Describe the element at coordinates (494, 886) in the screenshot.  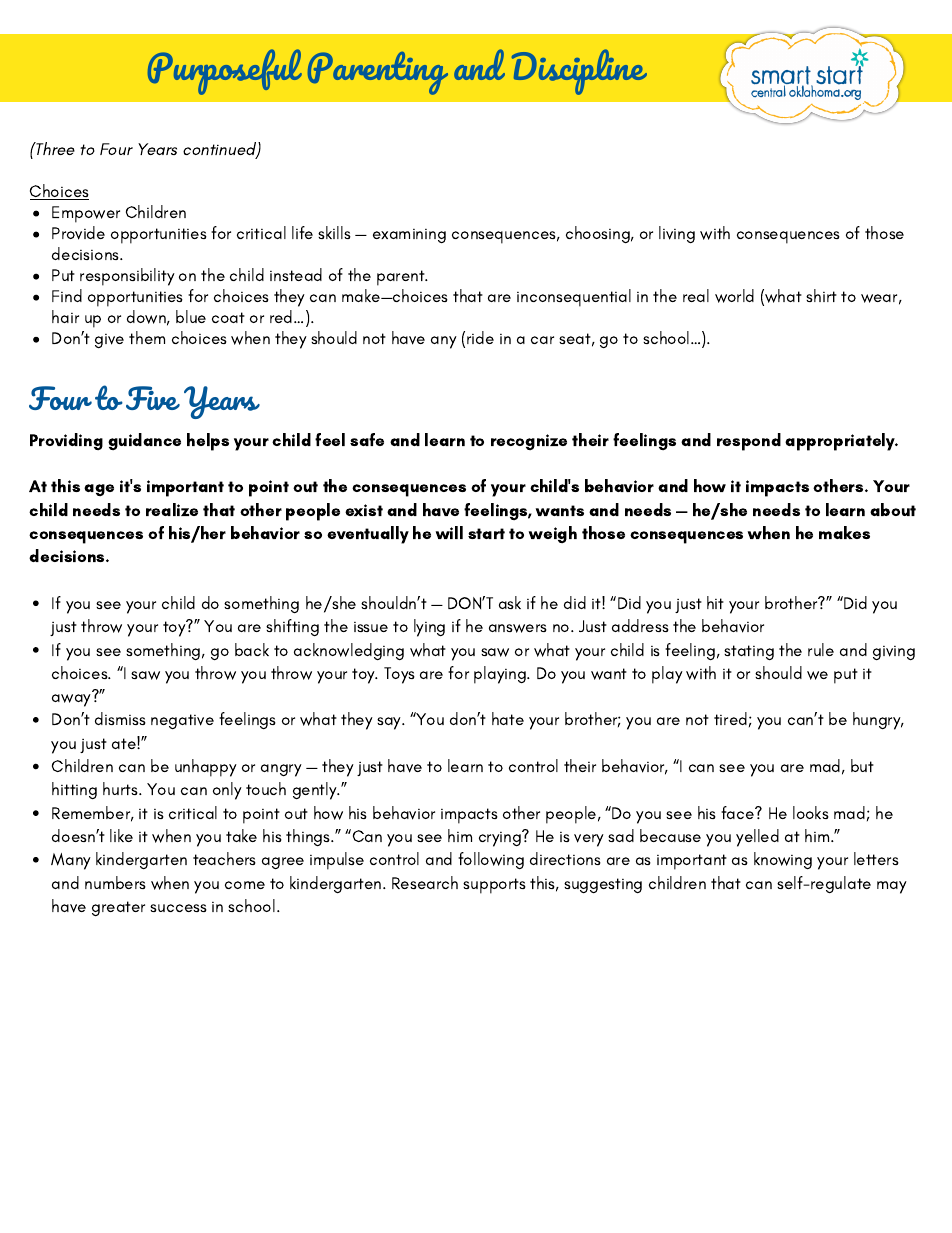
I see `supports` at that location.
